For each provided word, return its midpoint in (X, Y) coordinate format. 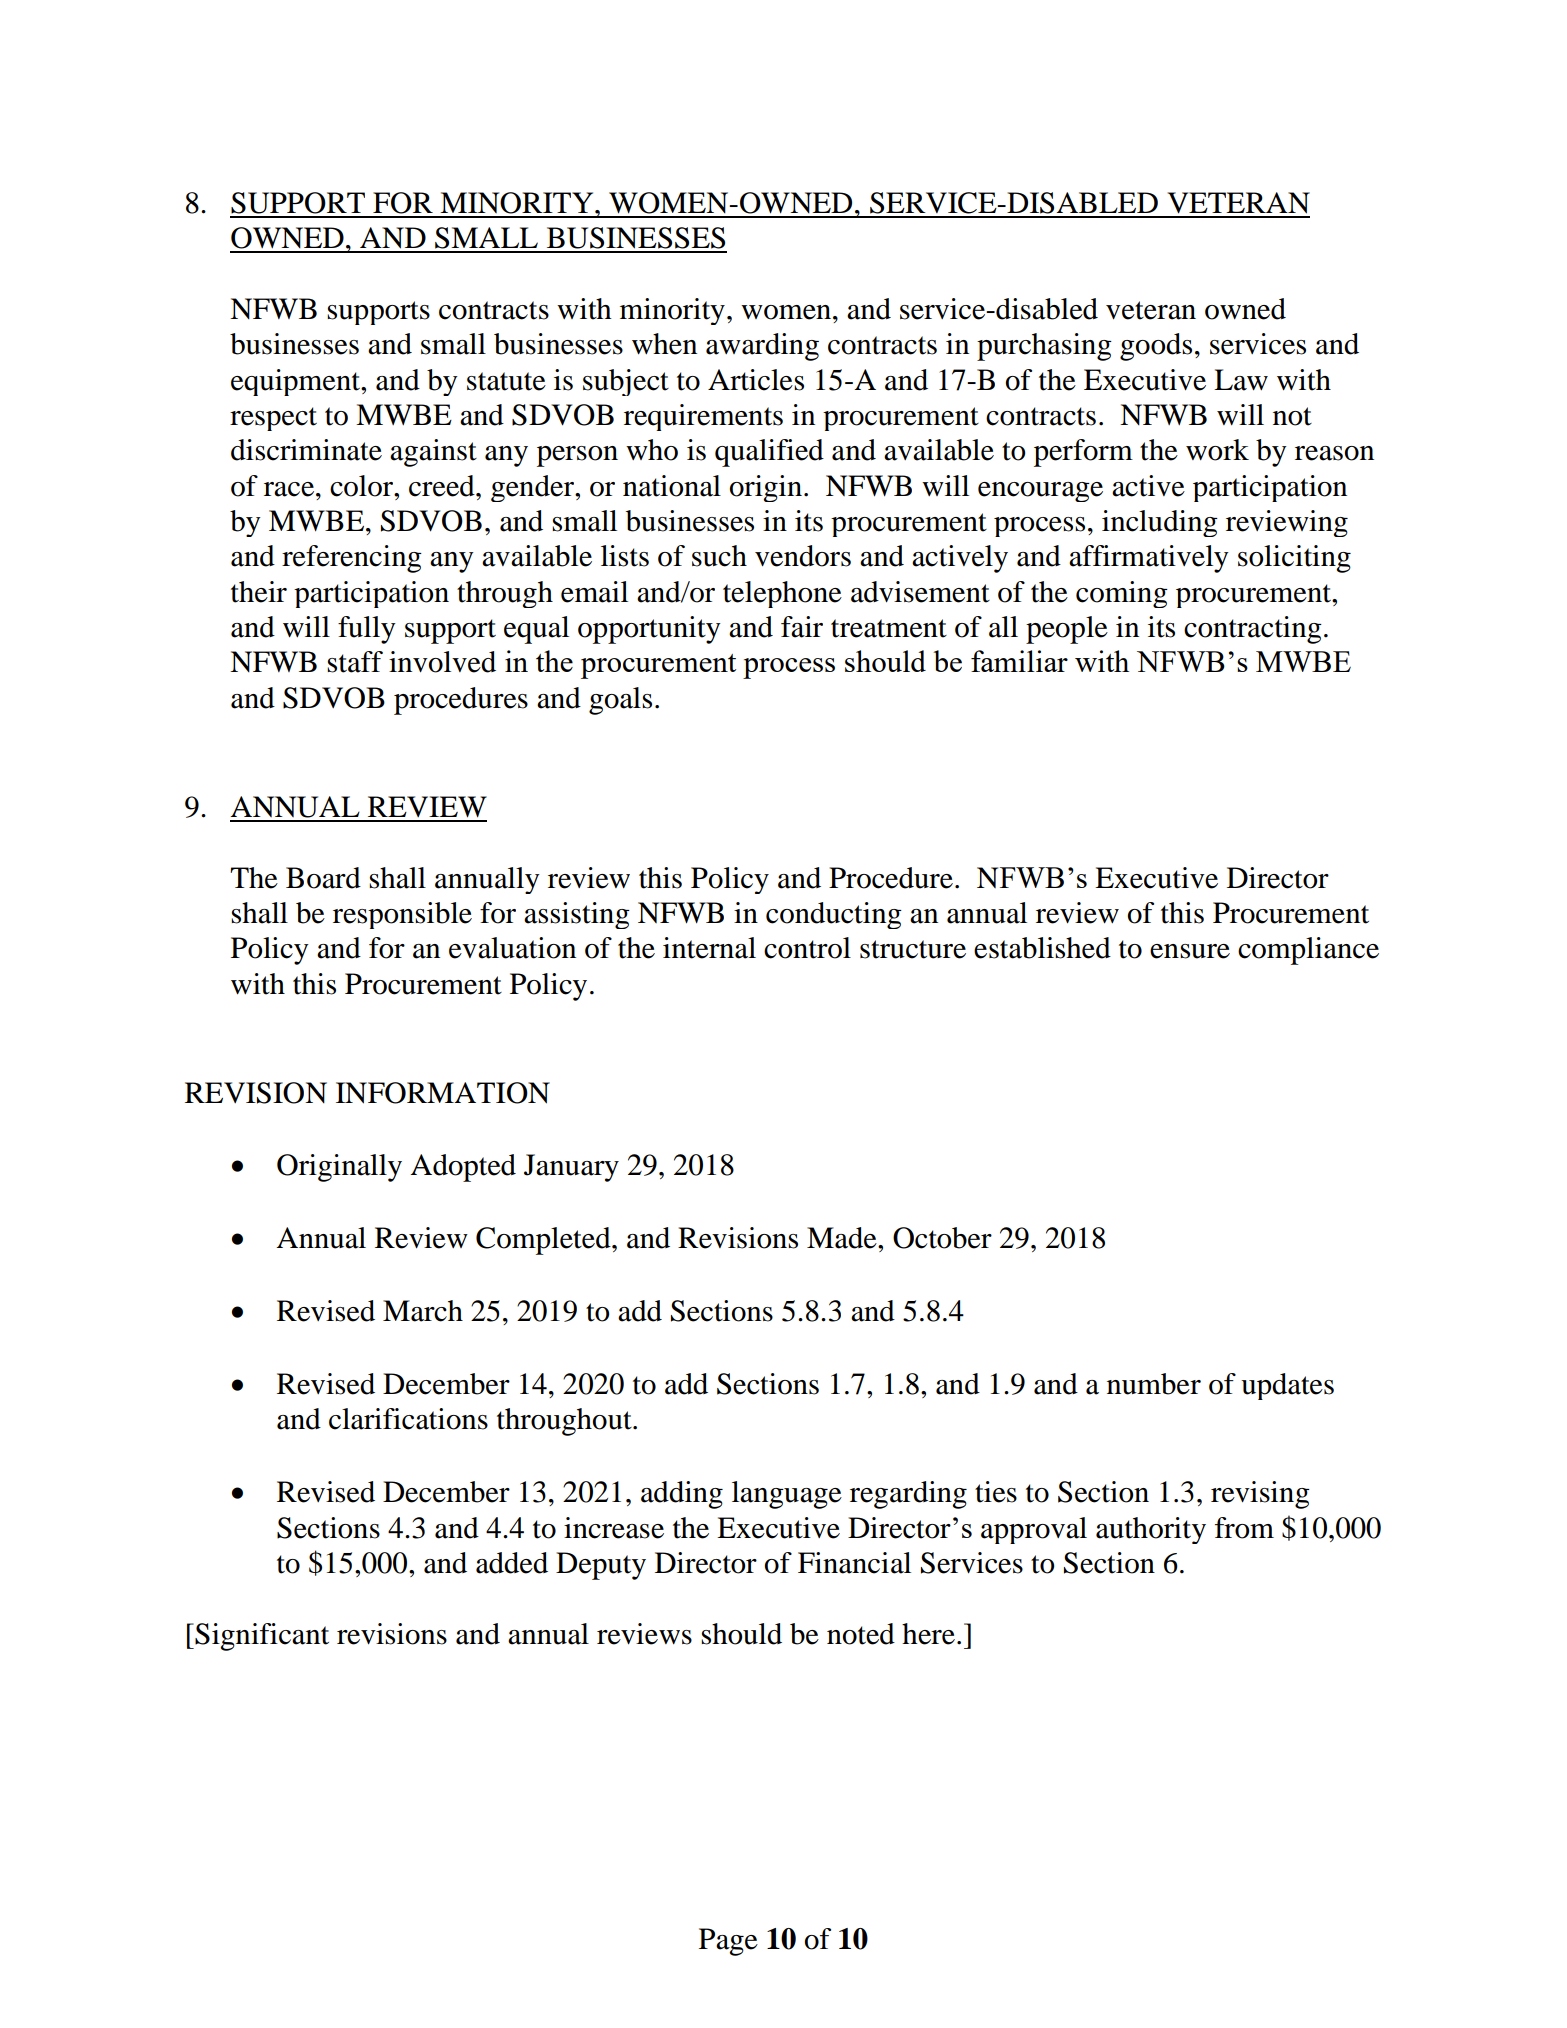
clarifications (408, 1419)
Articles (756, 380)
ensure (1190, 951)
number (1154, 1384)
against (433, 453)
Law (1241, 380)
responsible (402, 915)
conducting (834, 915)
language (787, 1495)
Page (728, 1942)
